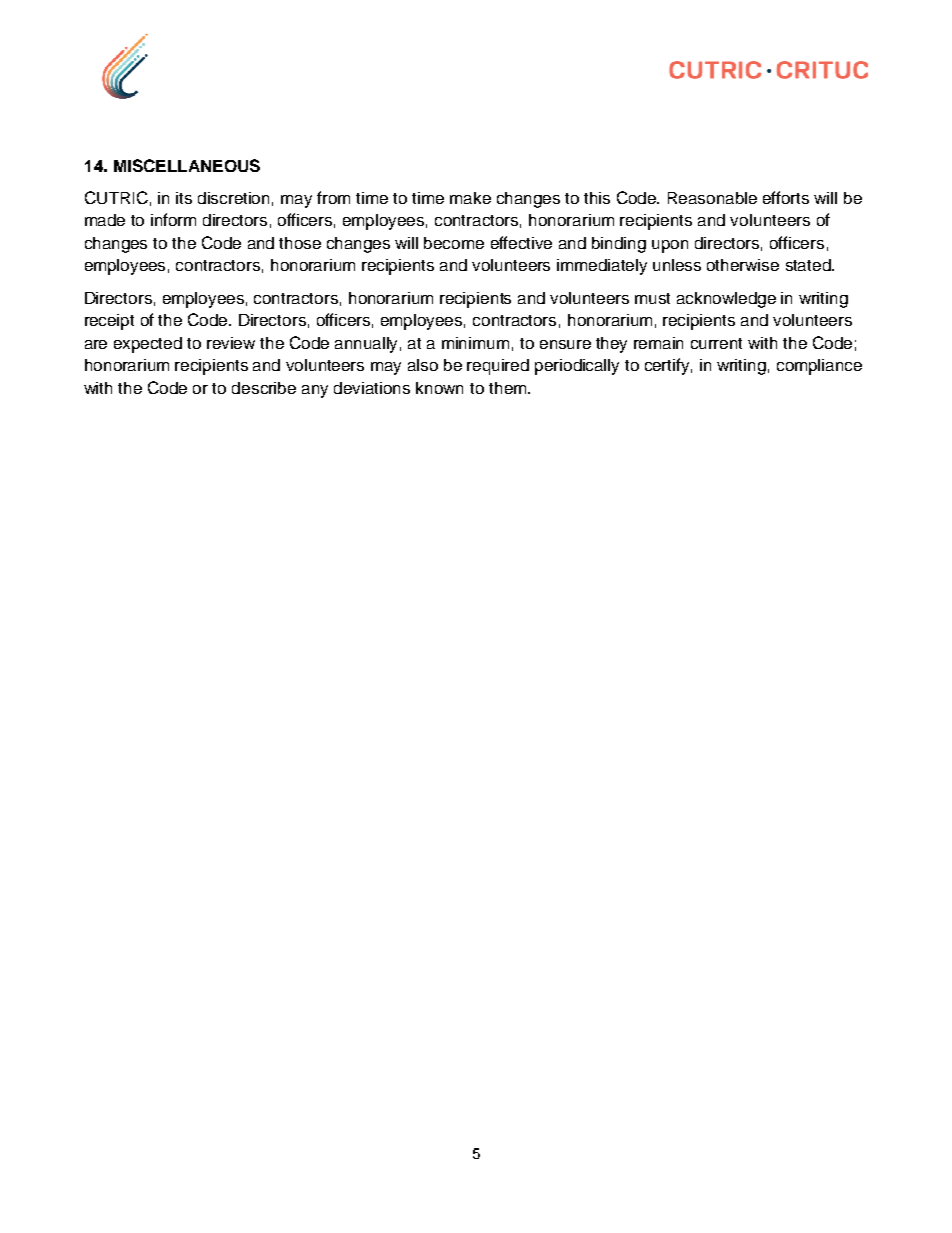  Describe the element at coordinates (819, 367) in the image. I see `compliance` at that location.
